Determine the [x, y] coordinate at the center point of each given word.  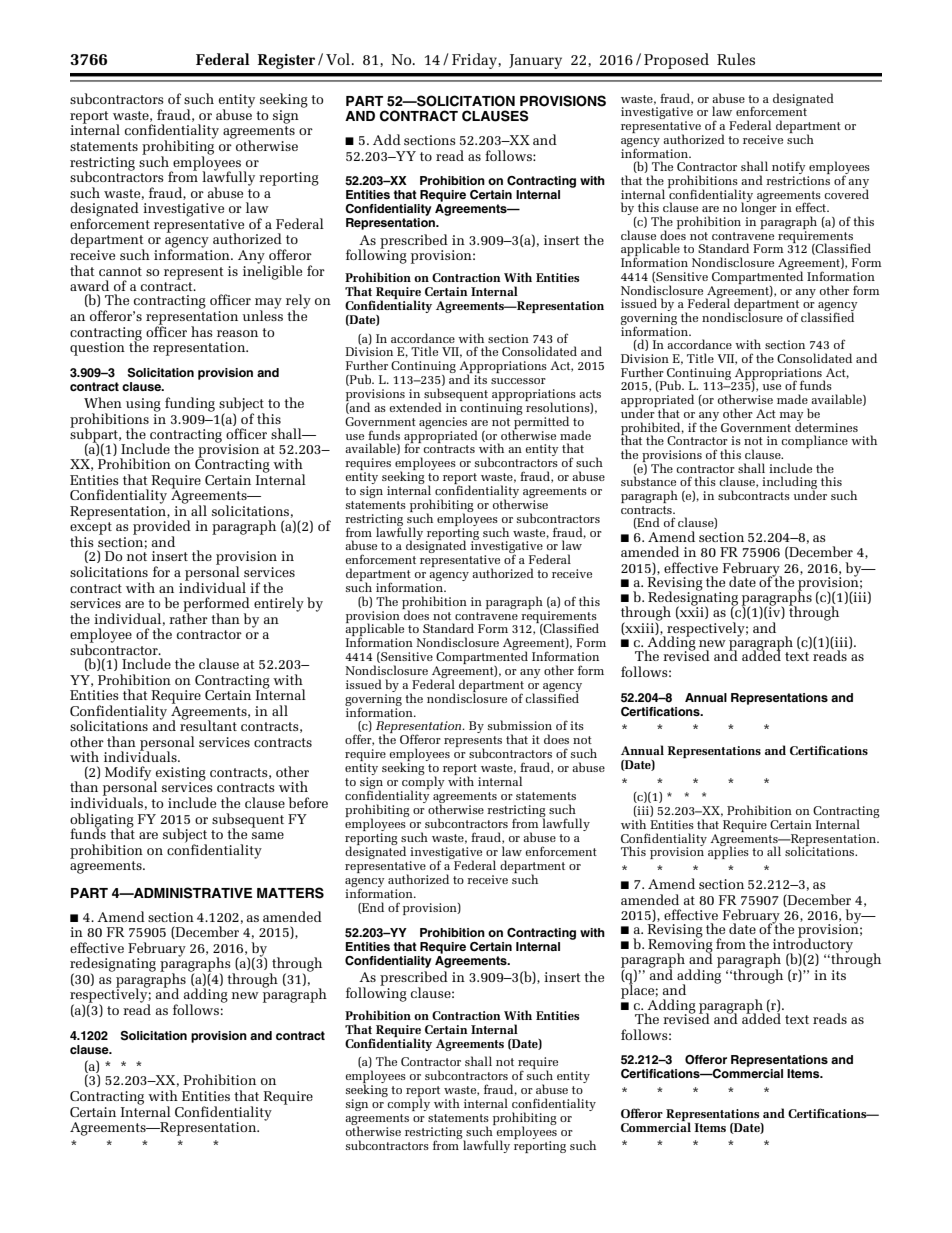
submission [520, 725]
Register [286, 61]
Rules [736, 59]
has [202, 331]
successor [518, 381]
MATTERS [290, 893]
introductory [813, 945]
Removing [680, 945]
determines [826, 426]
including [789, 484]
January [535, 61]
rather [188, 617]
